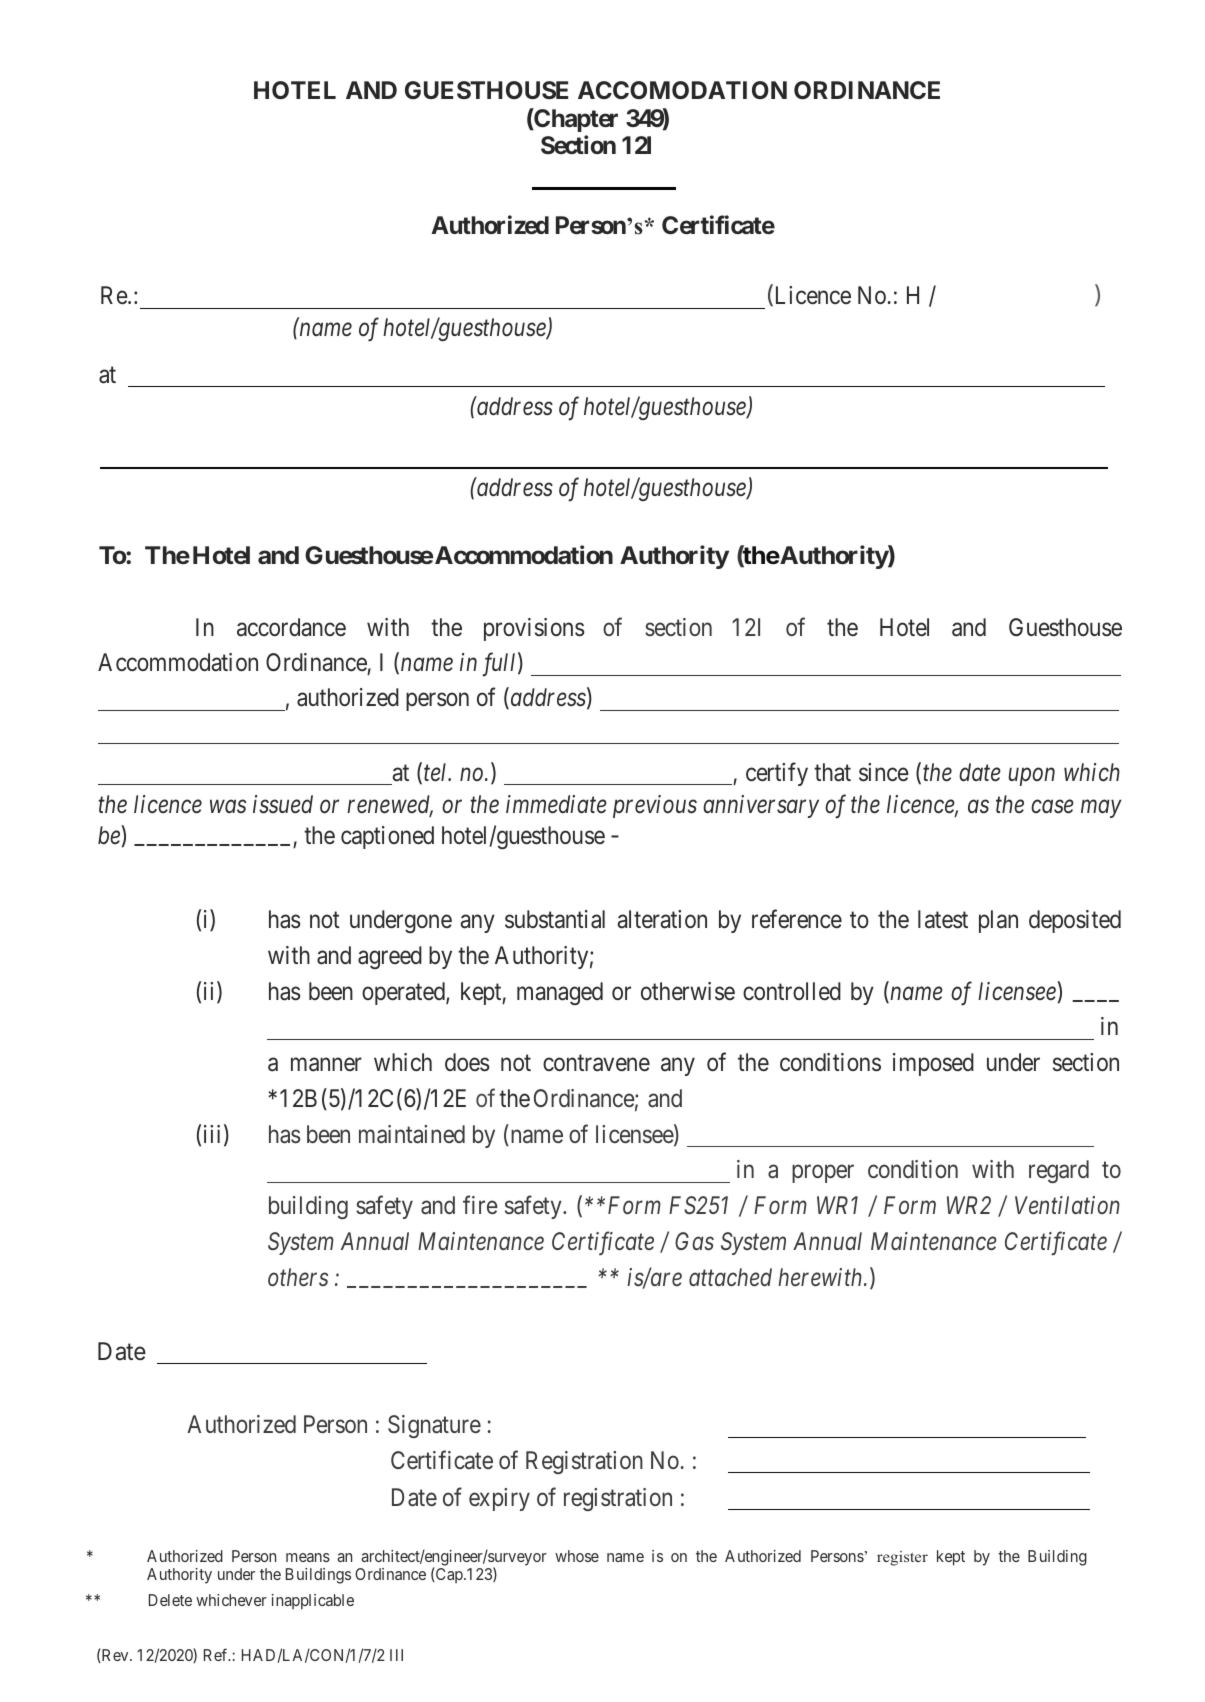  Describe the element at coordinates (577, 1556) in the document. I see `whose` at that location.
